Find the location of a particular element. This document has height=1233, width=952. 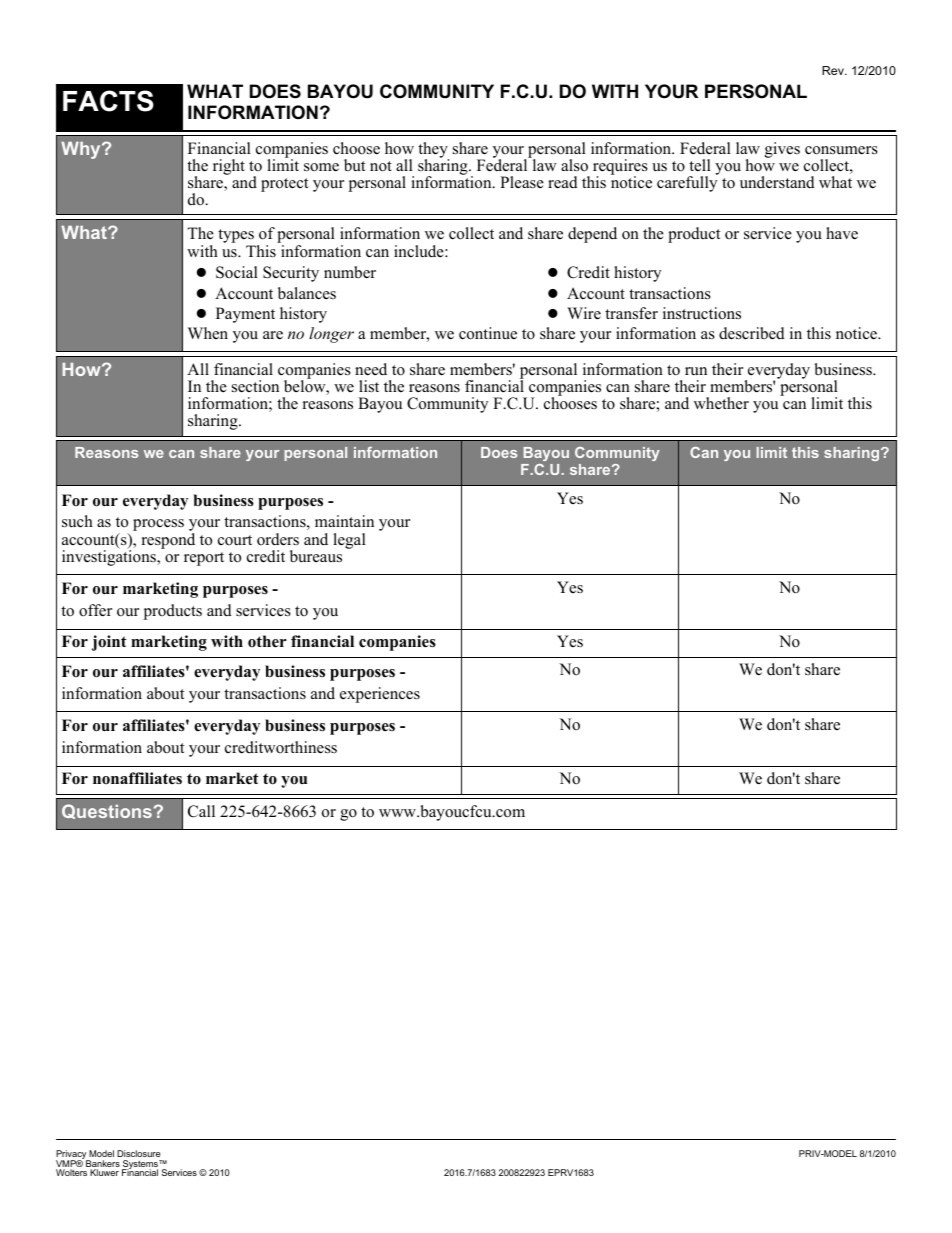

other is located at coordinates (267, 641).
